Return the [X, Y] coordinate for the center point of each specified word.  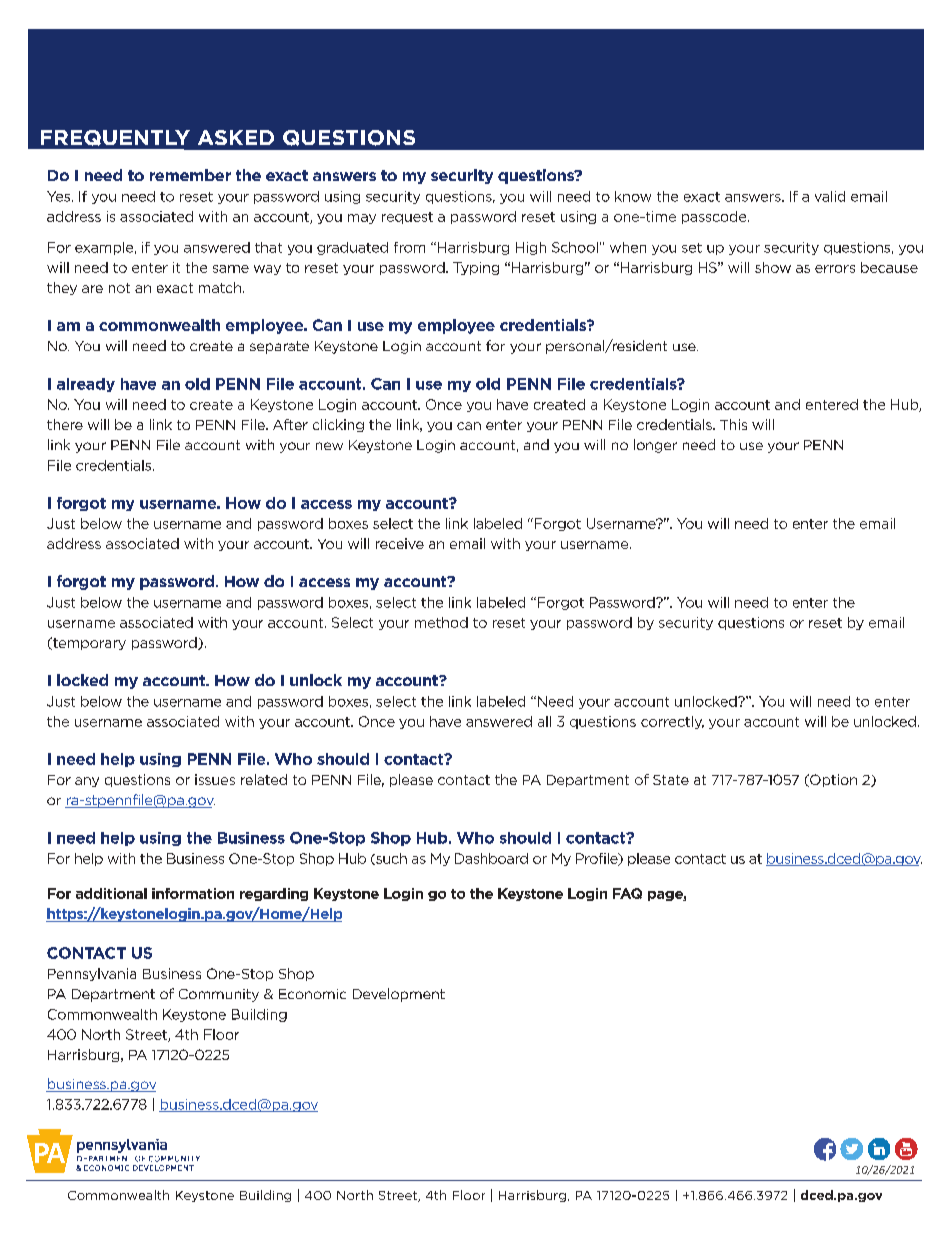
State [671, 780]
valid [830, 196]
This [733, 424]
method [441, 622]
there [65, 424]
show [773, 267]
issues [215, 779]
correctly [672, 722]
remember [190, 175]
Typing [476, 268]
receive [400, 543]
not [119, 288]
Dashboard [491, 858]
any [87, 782]
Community [219, 995]
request [407, 218]
